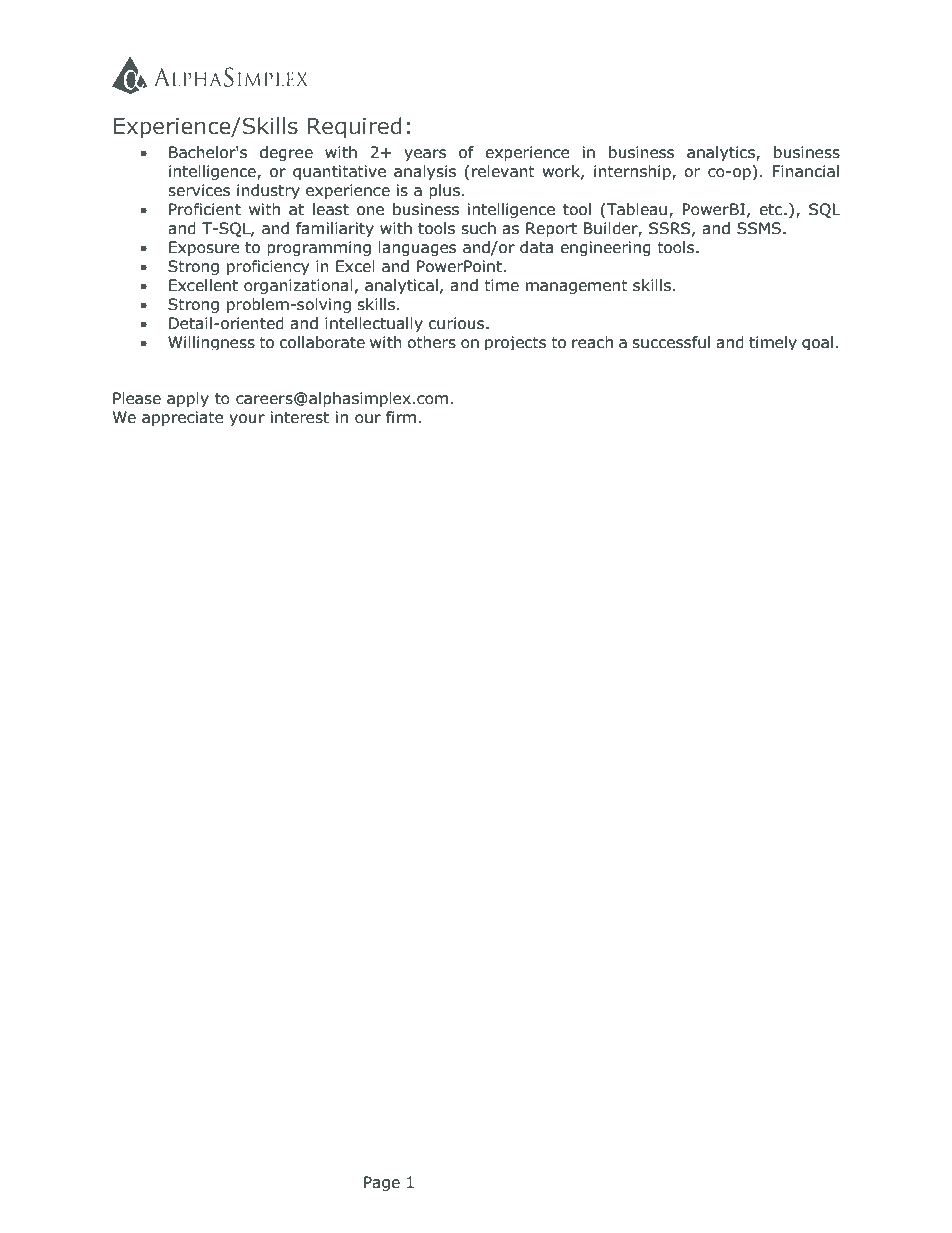  I want to click on Page, so click(382, 1183).
